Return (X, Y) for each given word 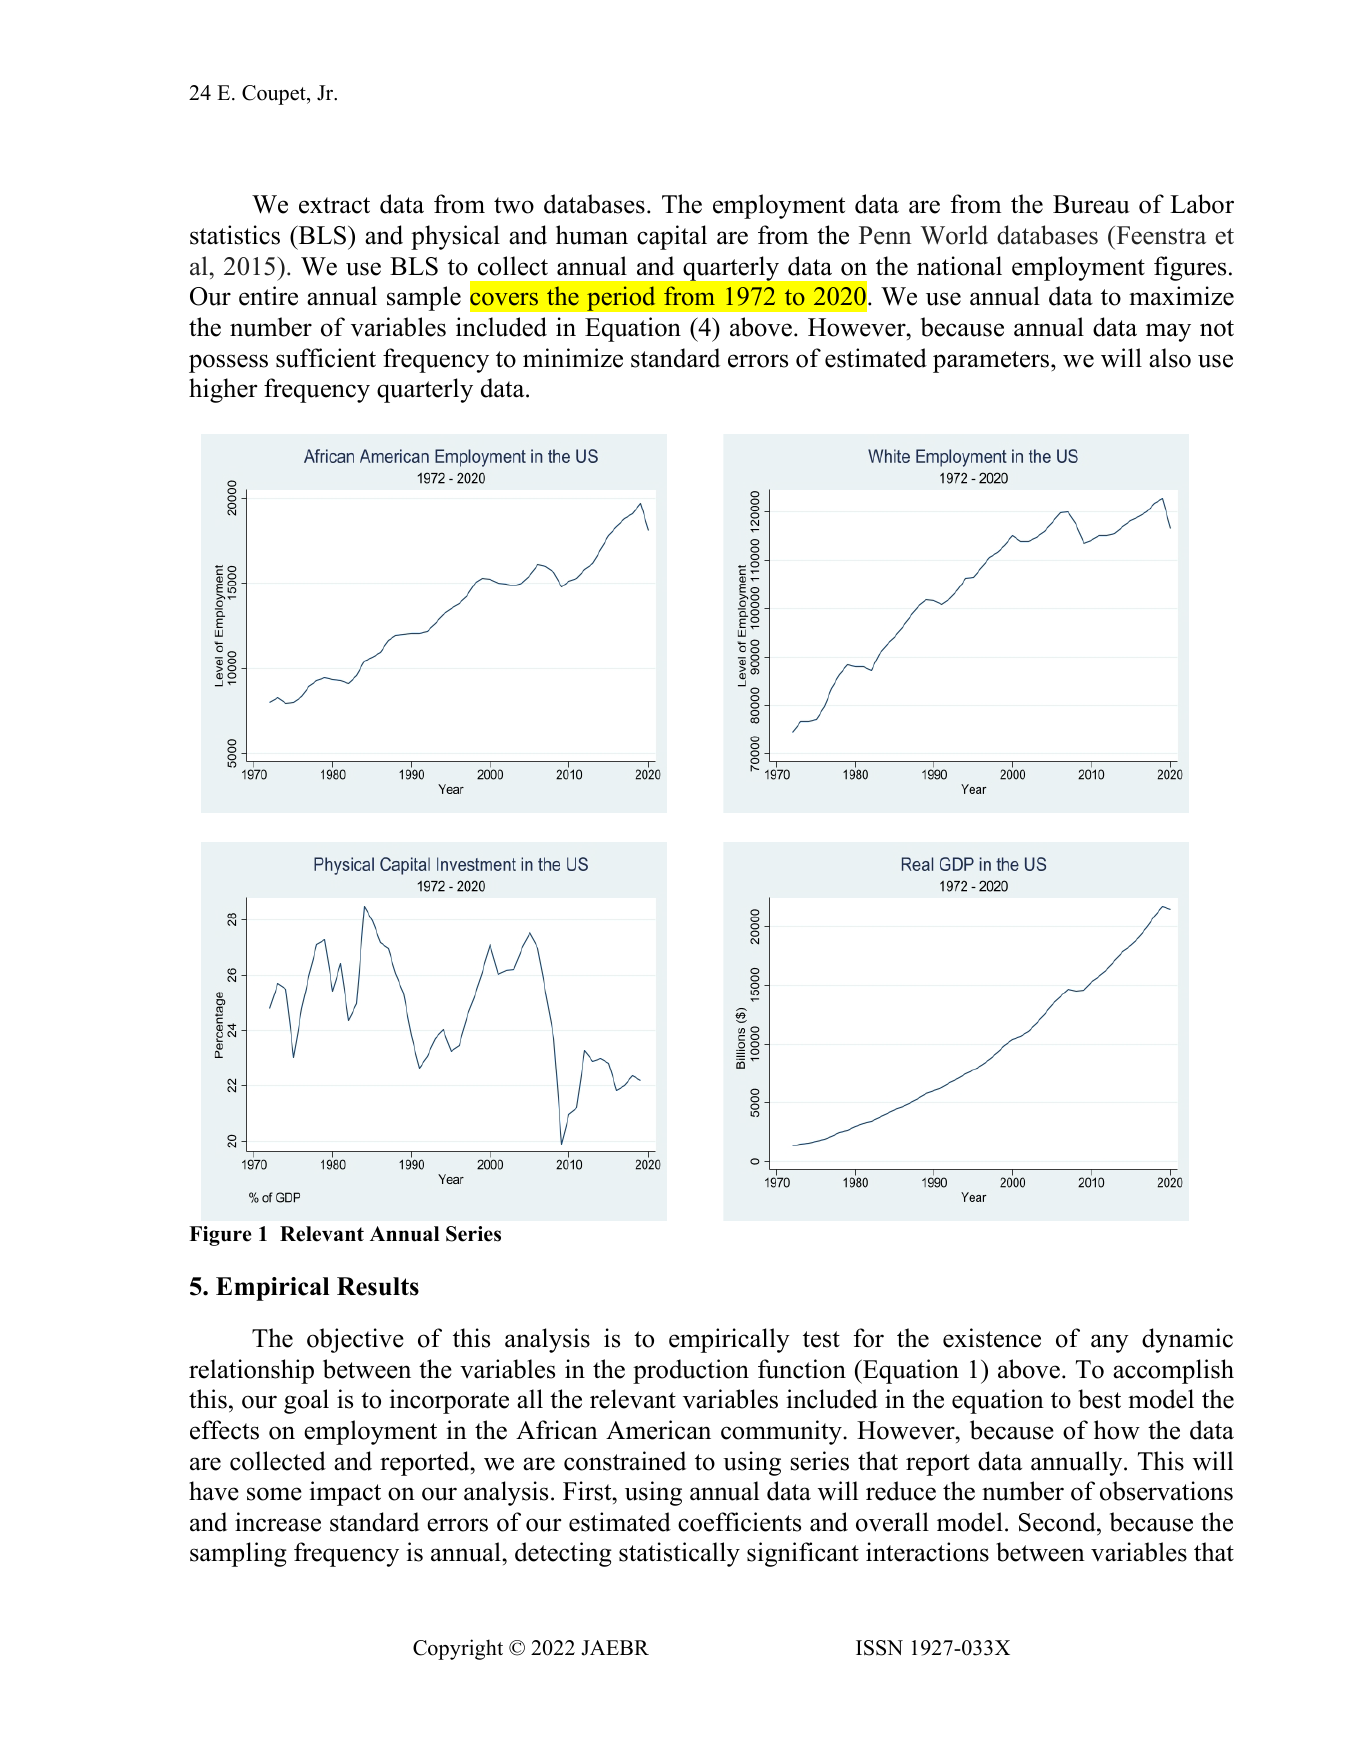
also (1170, 358)
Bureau (1091, 204)
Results (378, 1286)
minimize (573, 358)
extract (334, 205)
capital (672, 237)
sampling (238, 1554)
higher (223, 390)
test (821, 1339)
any (1110, 1343)
